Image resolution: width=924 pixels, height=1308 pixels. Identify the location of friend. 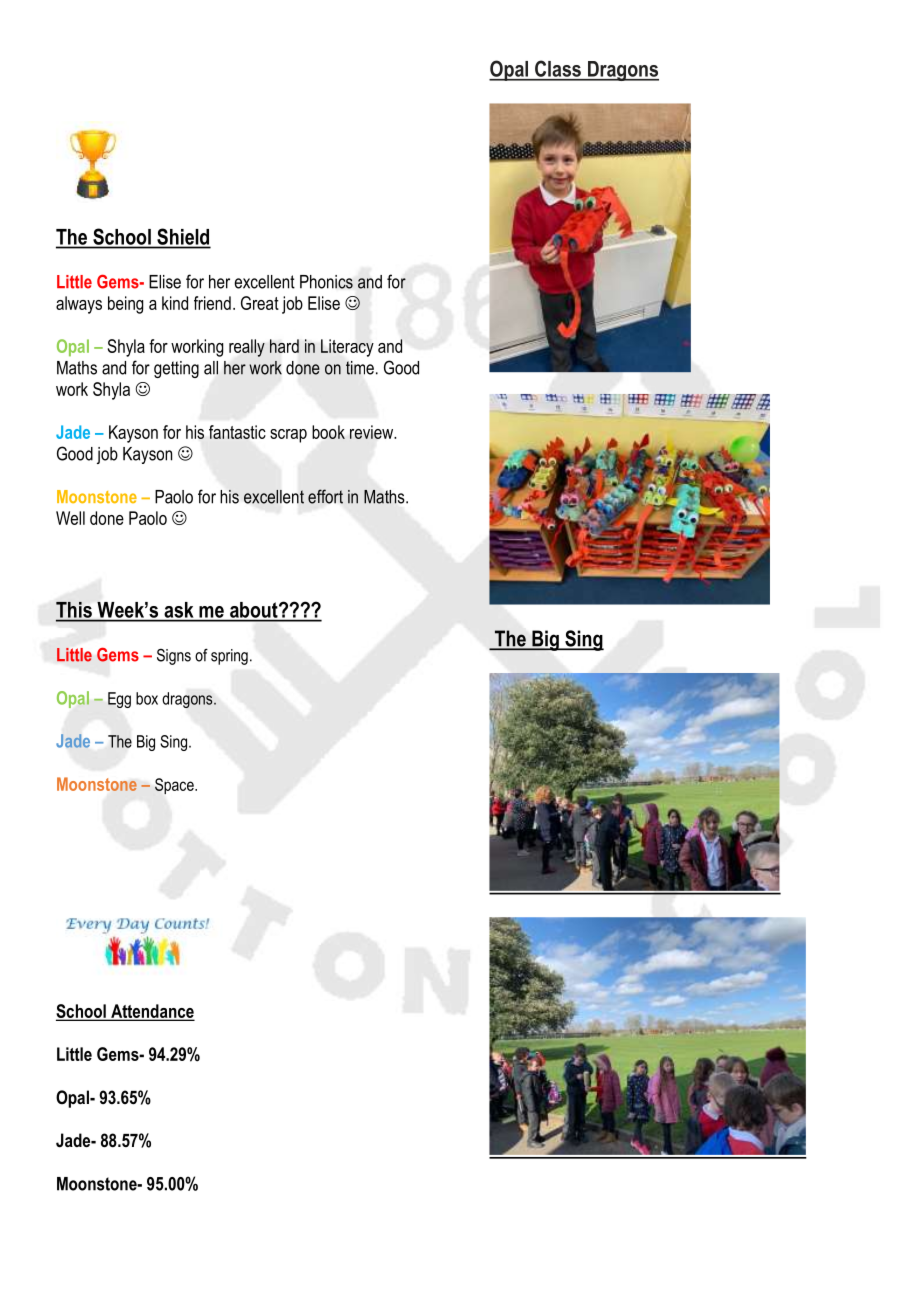
(212, 303).
